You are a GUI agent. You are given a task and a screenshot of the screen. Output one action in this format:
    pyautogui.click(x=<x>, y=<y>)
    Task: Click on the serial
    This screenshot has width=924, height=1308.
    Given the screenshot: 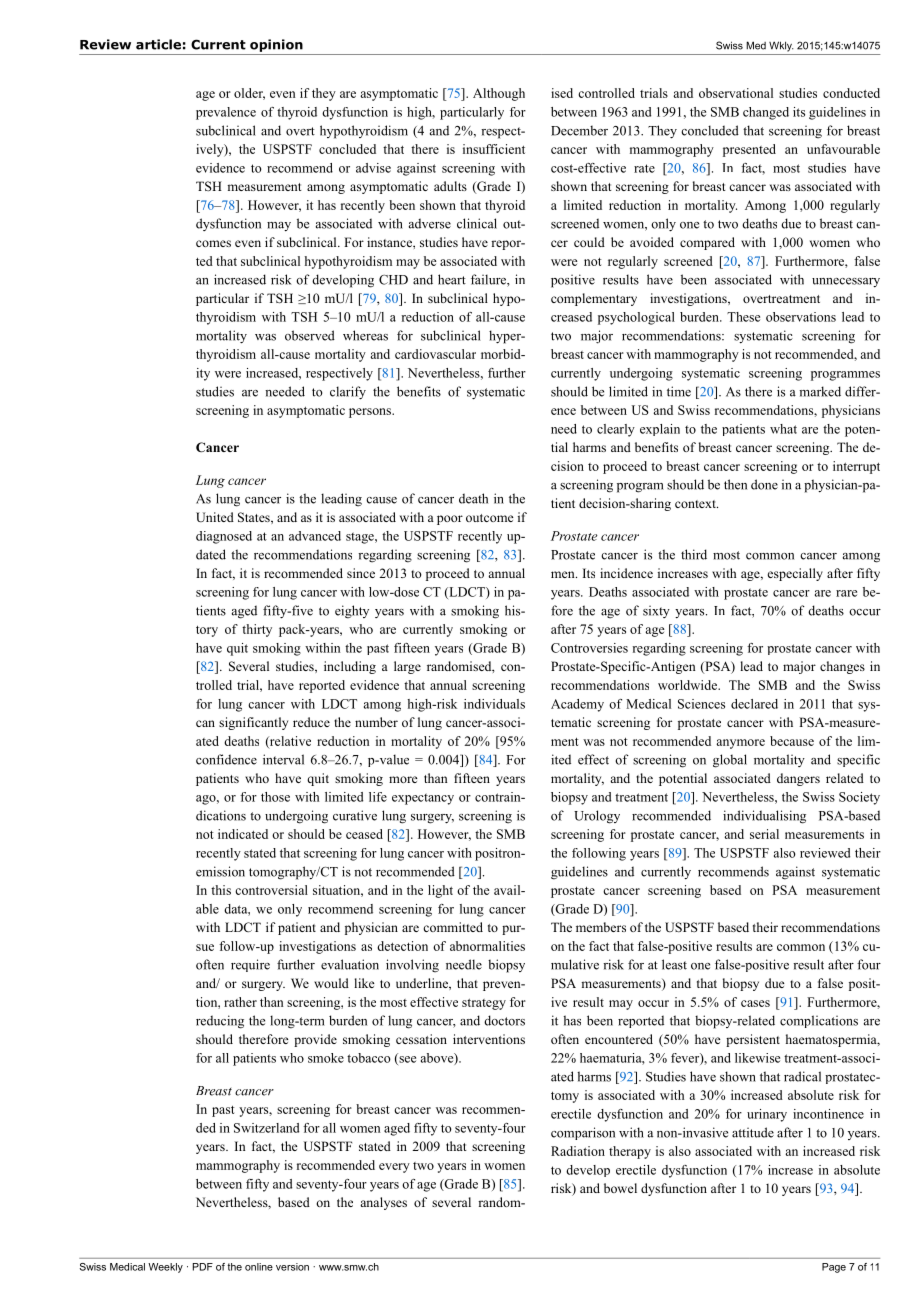 What is the action you would take?
    pyautogui.click(x=764, y=834)
